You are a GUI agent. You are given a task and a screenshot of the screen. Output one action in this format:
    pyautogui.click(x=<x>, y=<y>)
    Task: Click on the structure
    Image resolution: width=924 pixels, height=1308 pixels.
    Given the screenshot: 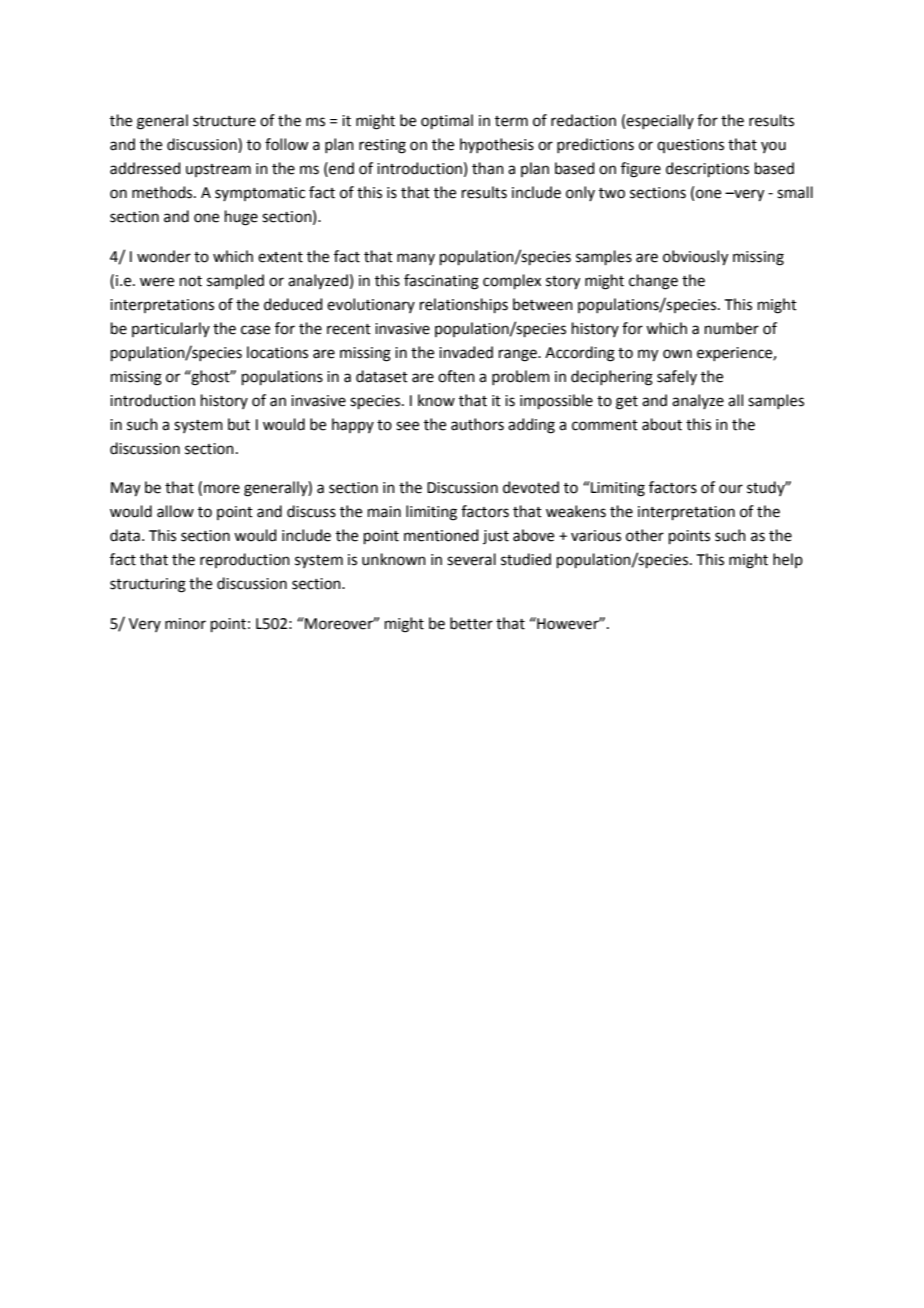 What is the action you would take?
    pyautogui.click(x=224, y=121)
